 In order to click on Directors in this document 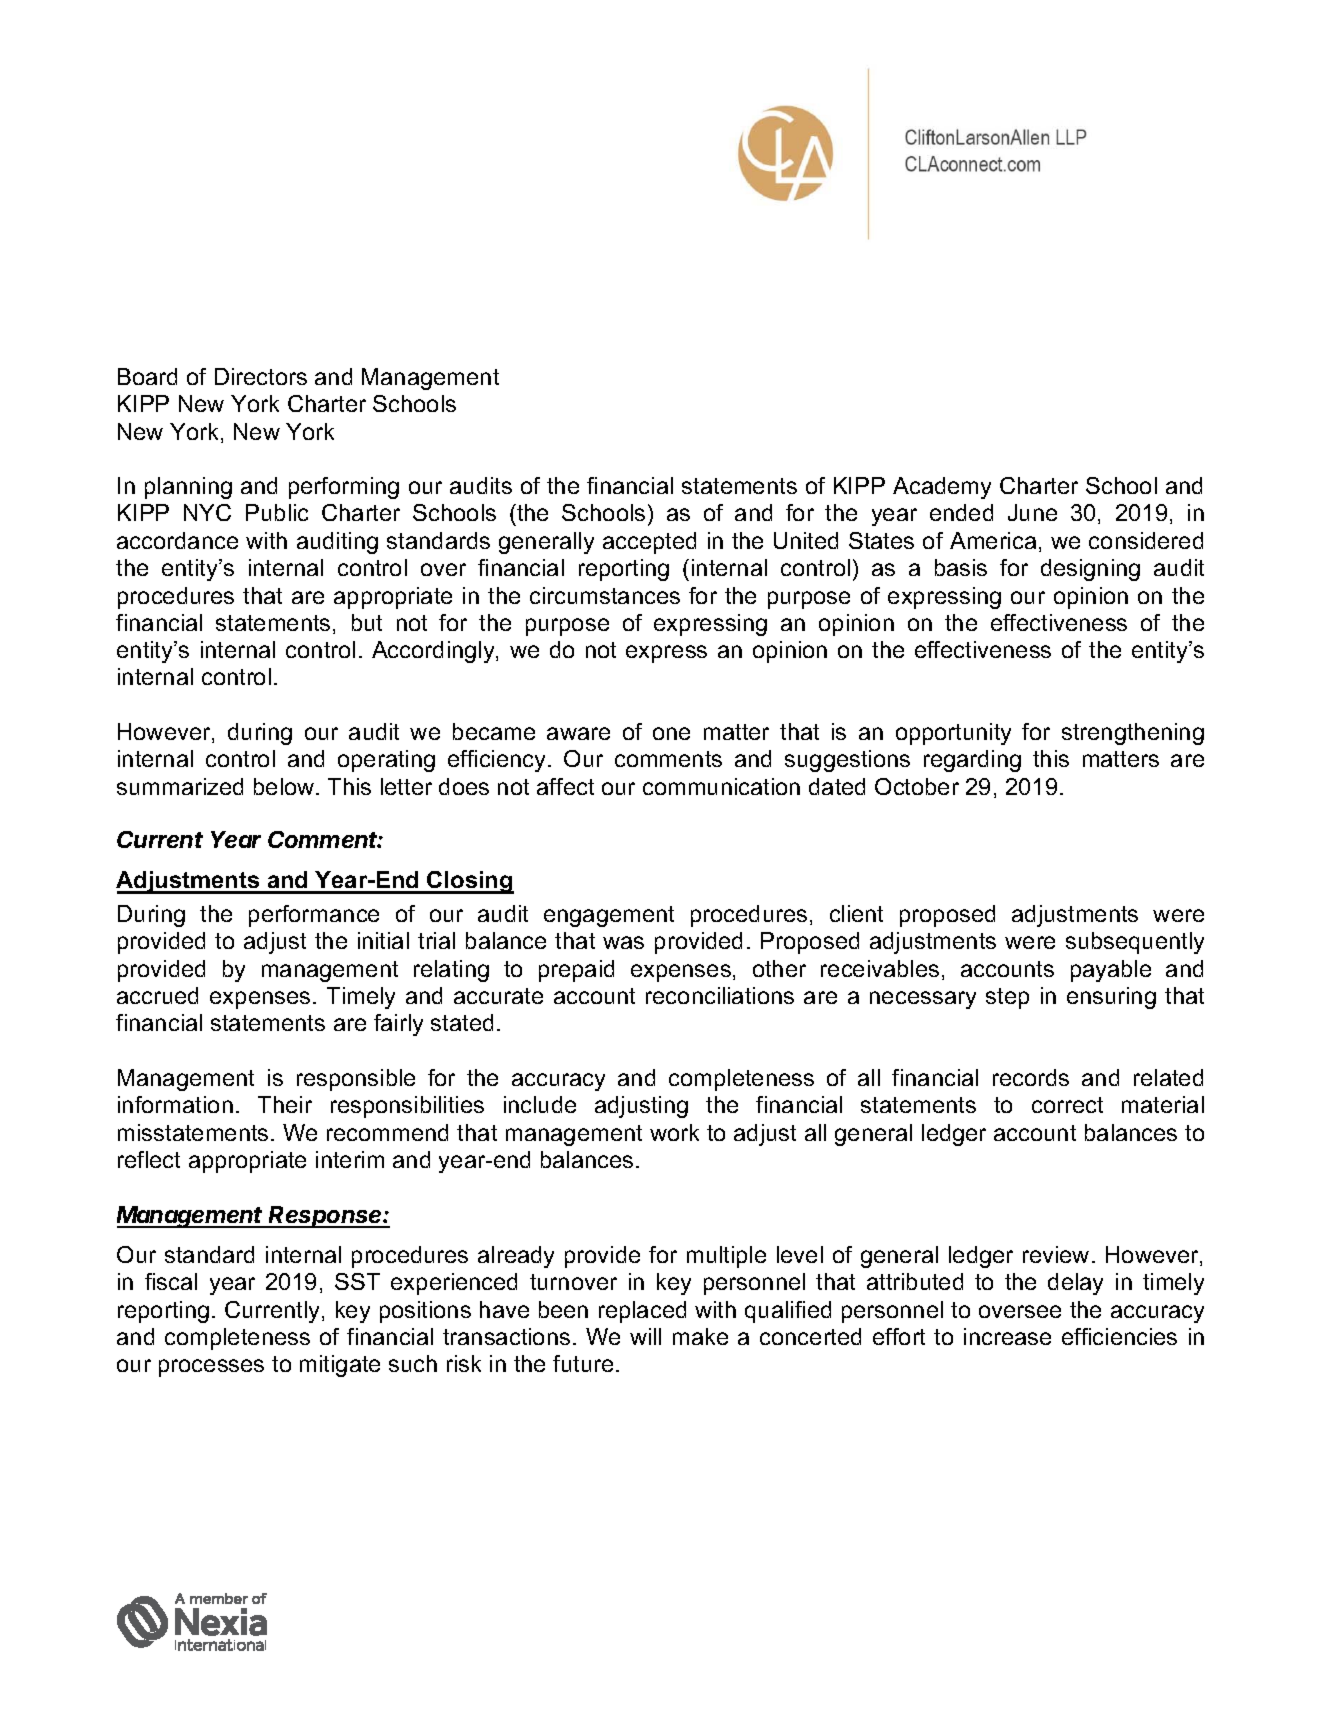, I will do `click(261, 376)`.
